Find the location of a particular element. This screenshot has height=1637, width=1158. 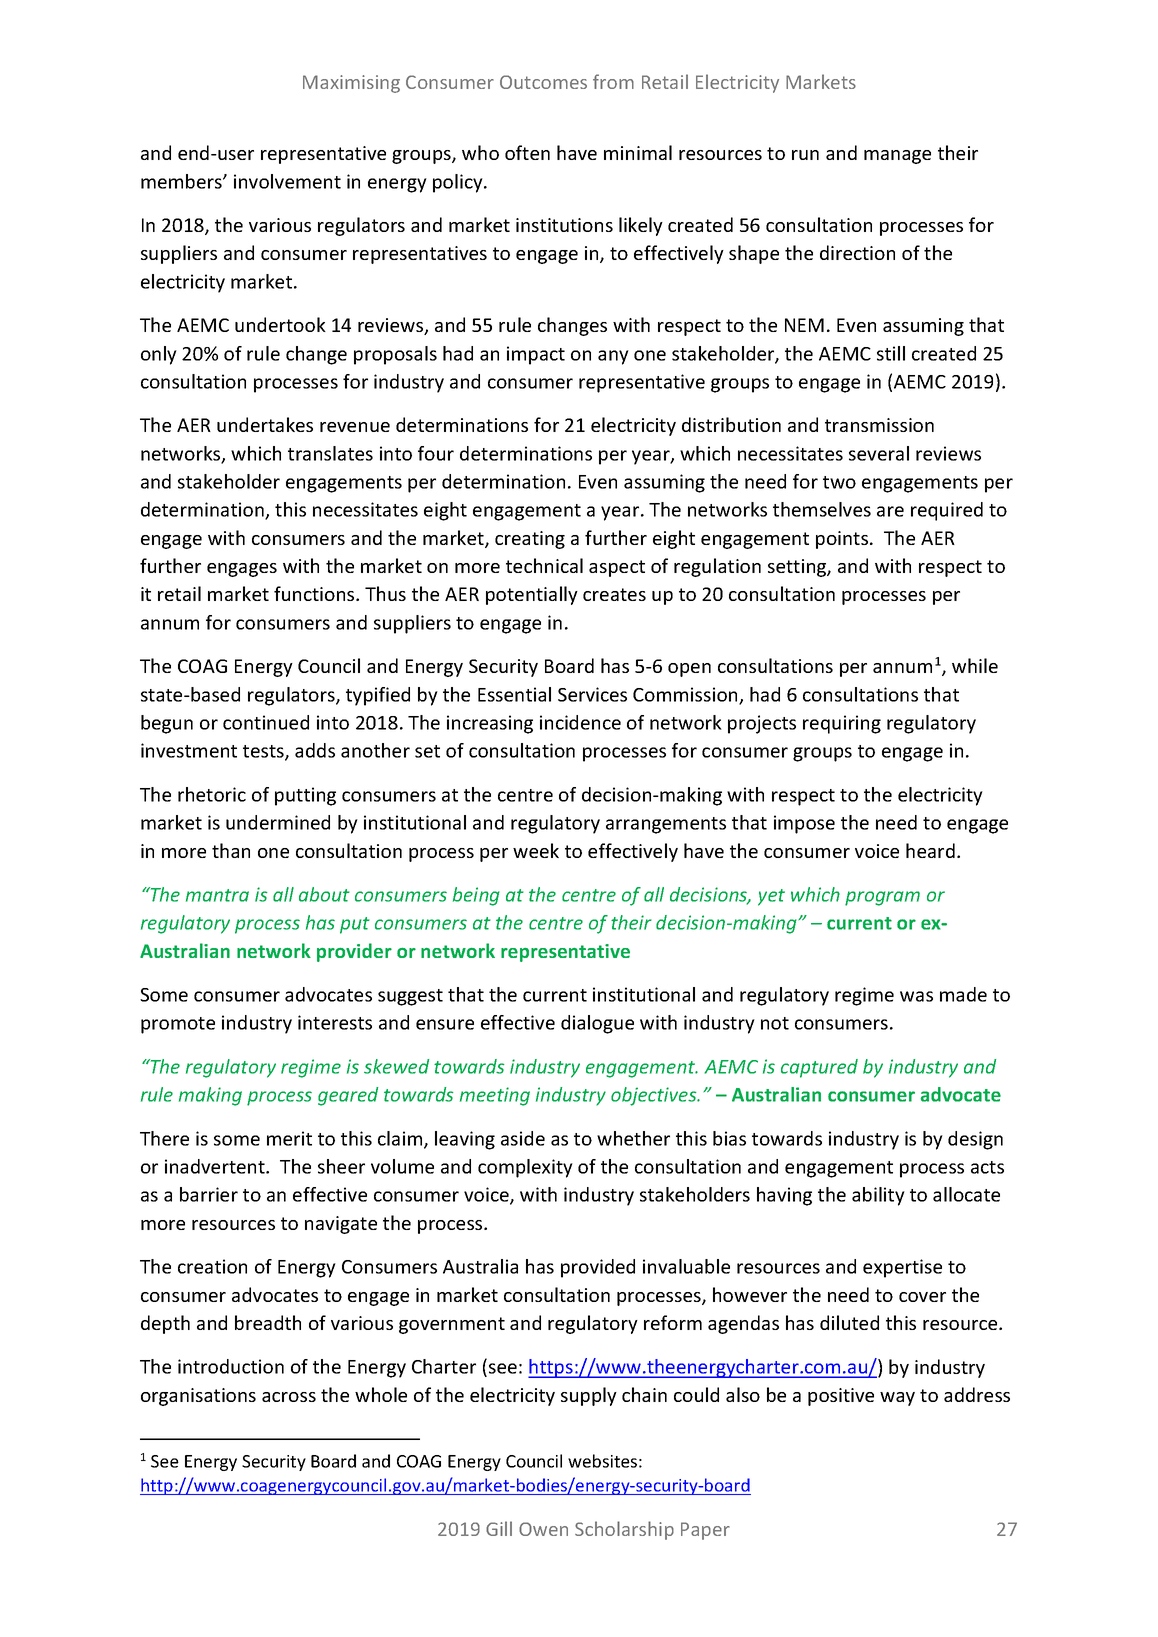

functions is located at coordinates (315, 593).
